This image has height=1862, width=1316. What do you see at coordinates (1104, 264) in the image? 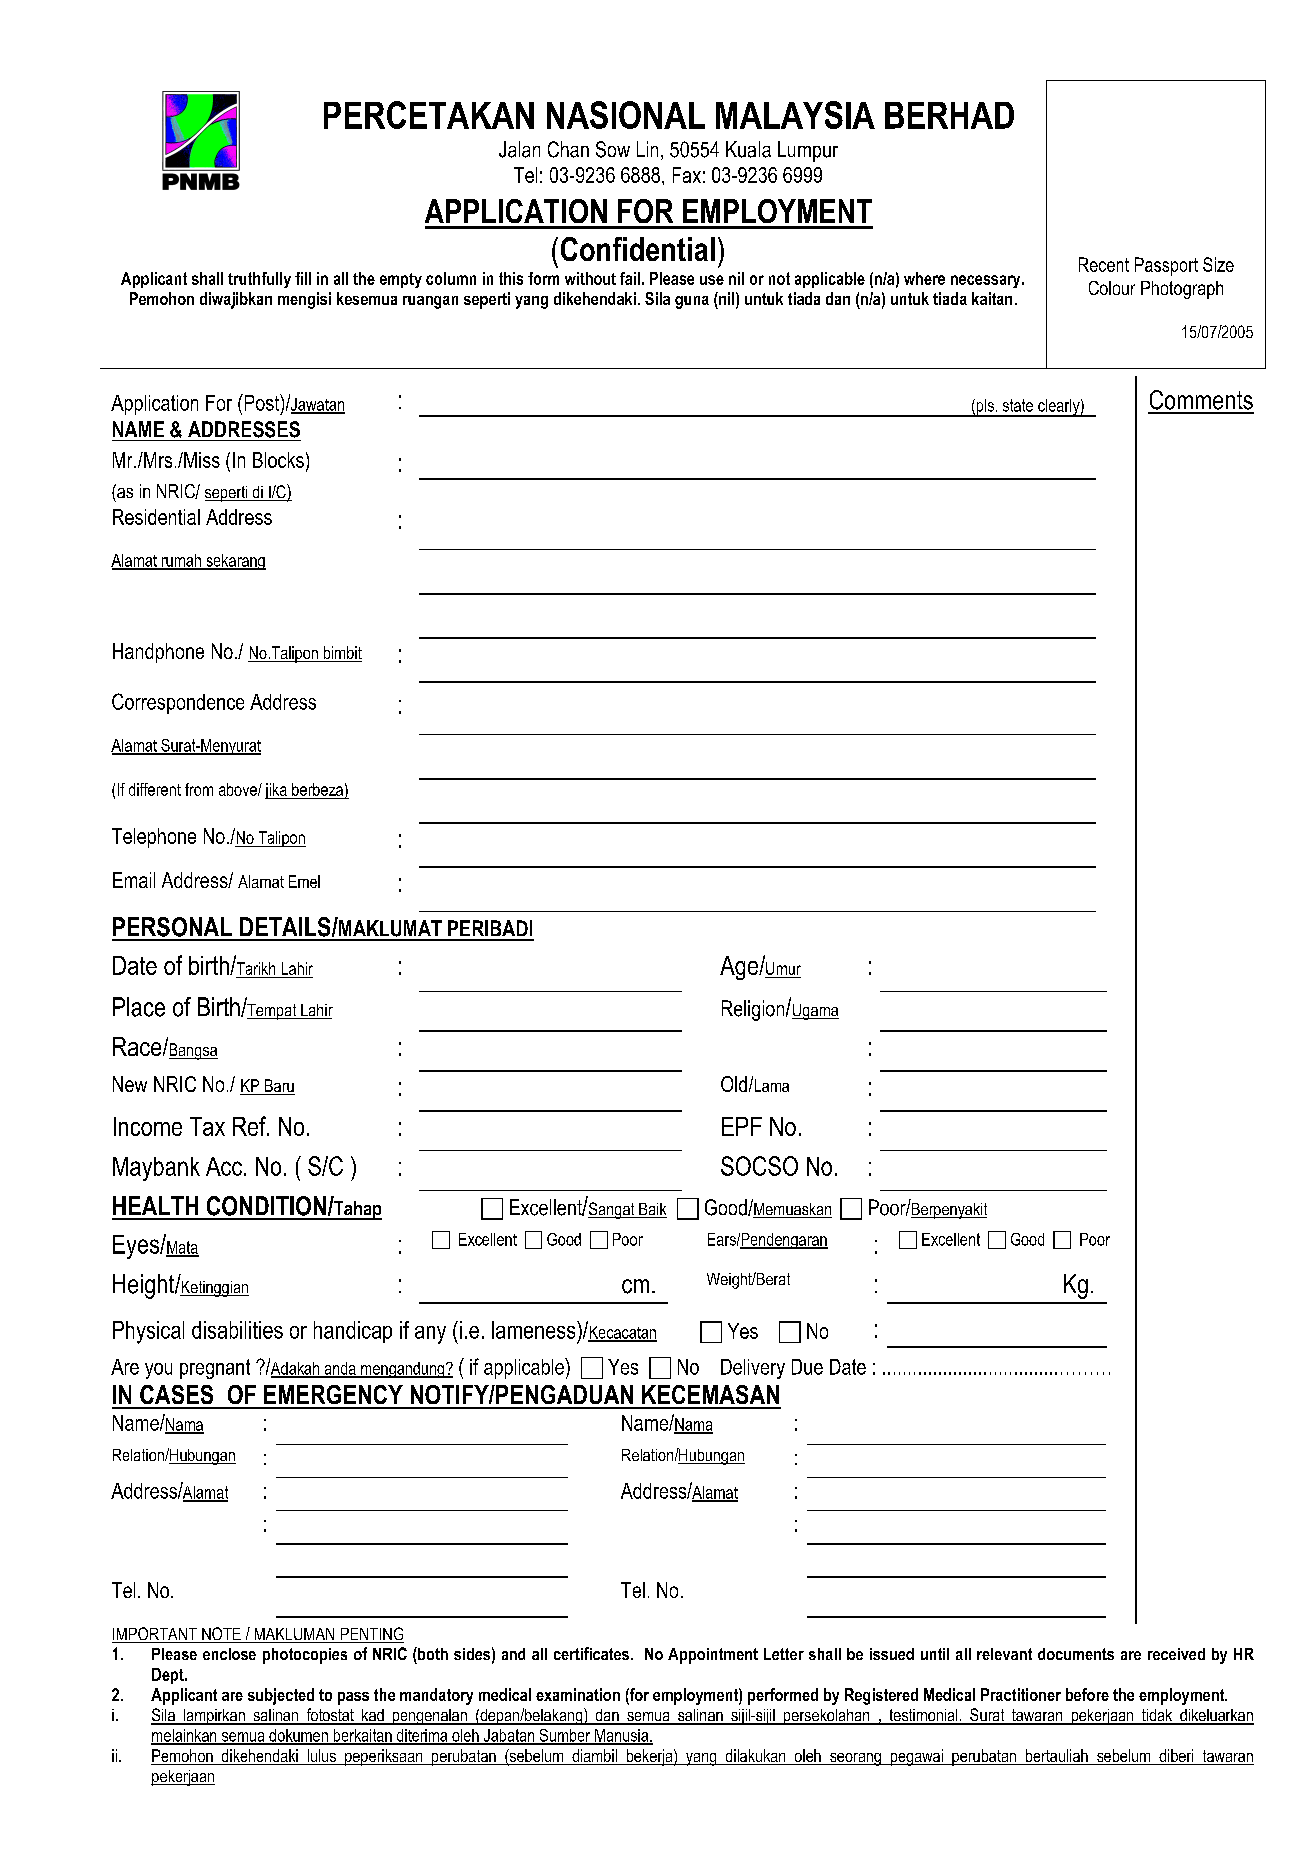
I see `Recent` at bounding box center [1104, 264].
